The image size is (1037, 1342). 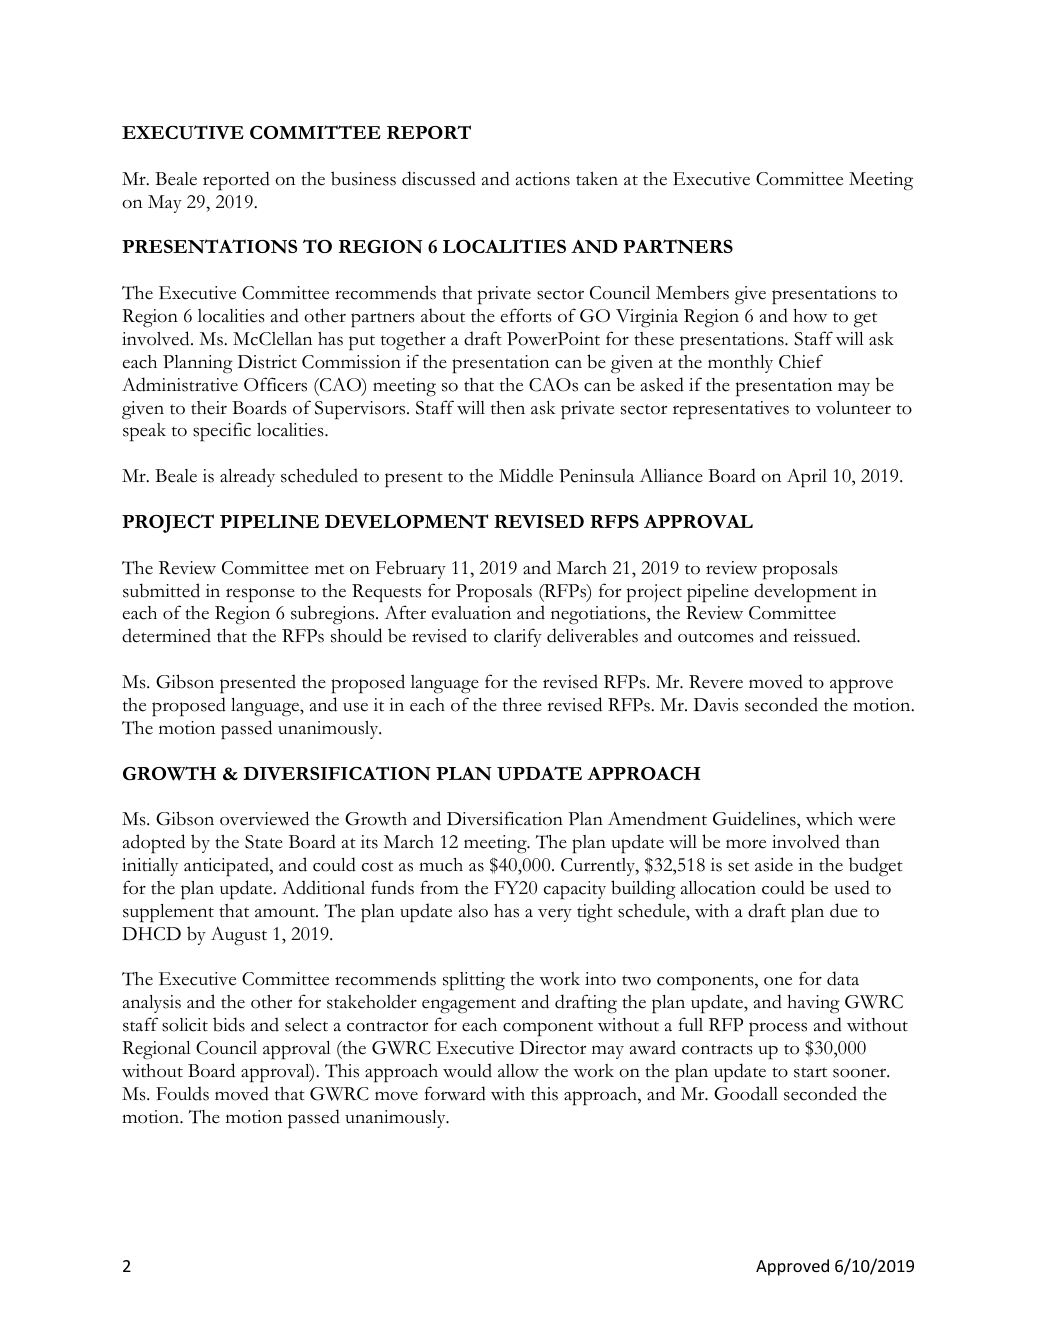 I want to click on then, so click(x=508, y=408).
